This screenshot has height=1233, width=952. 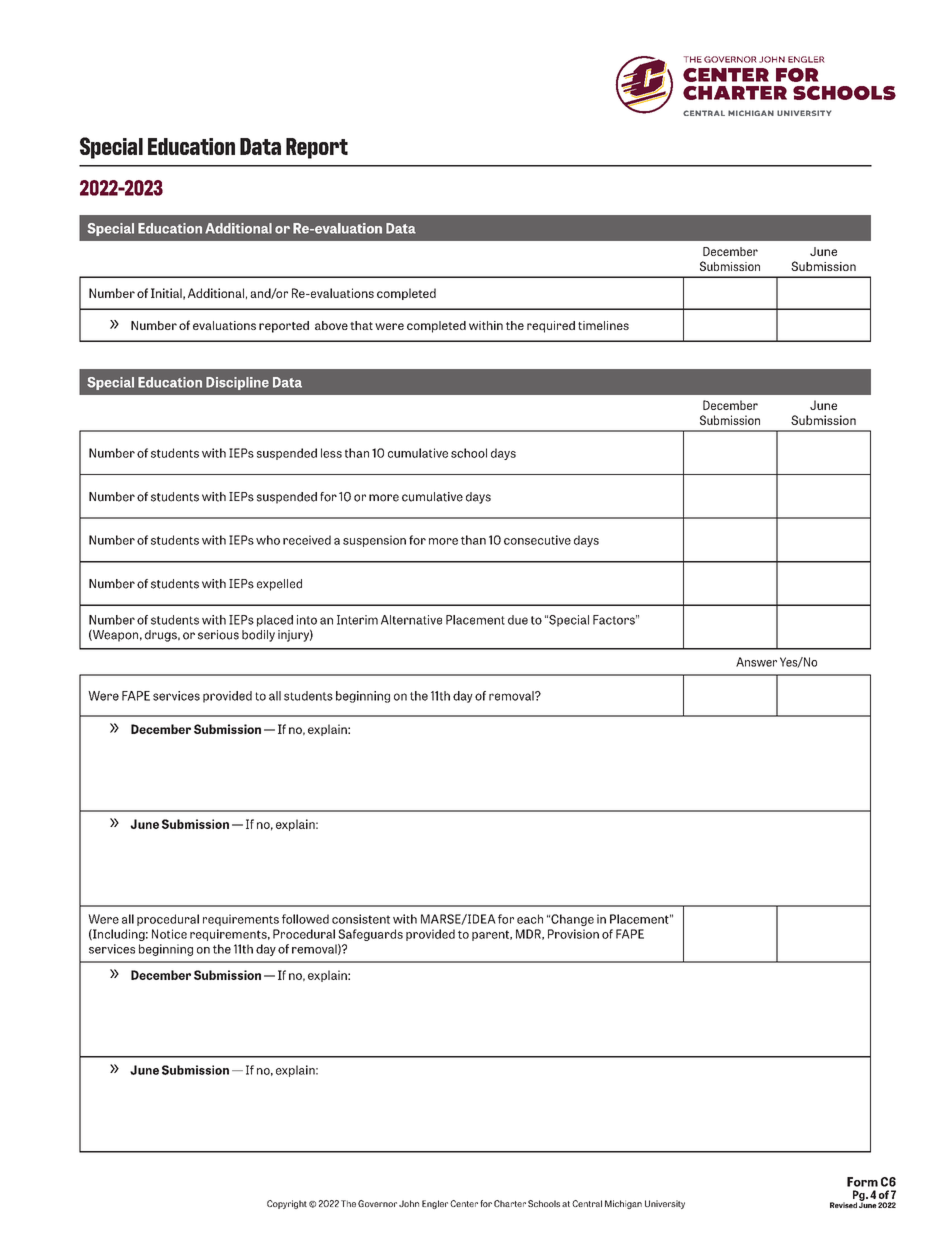 What do you see at coordinates (258, 636) in the screenshot?
I see `bodily` at bounding box center [258, 636].
